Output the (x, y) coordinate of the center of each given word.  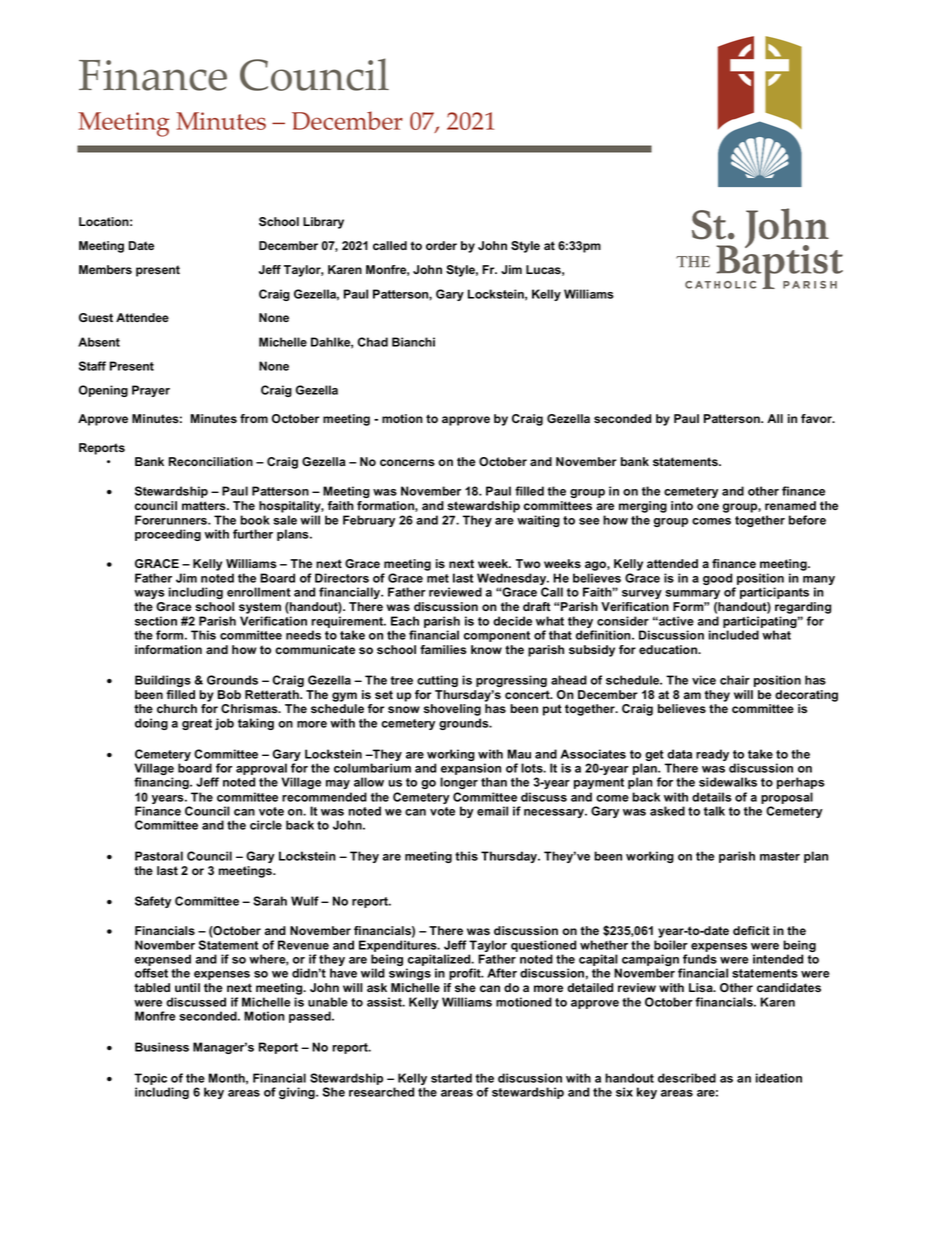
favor (817, 418)
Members (105, 269)
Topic (150, 1079)
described (687, 1078)
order (441, 245)
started (451, 1078)
